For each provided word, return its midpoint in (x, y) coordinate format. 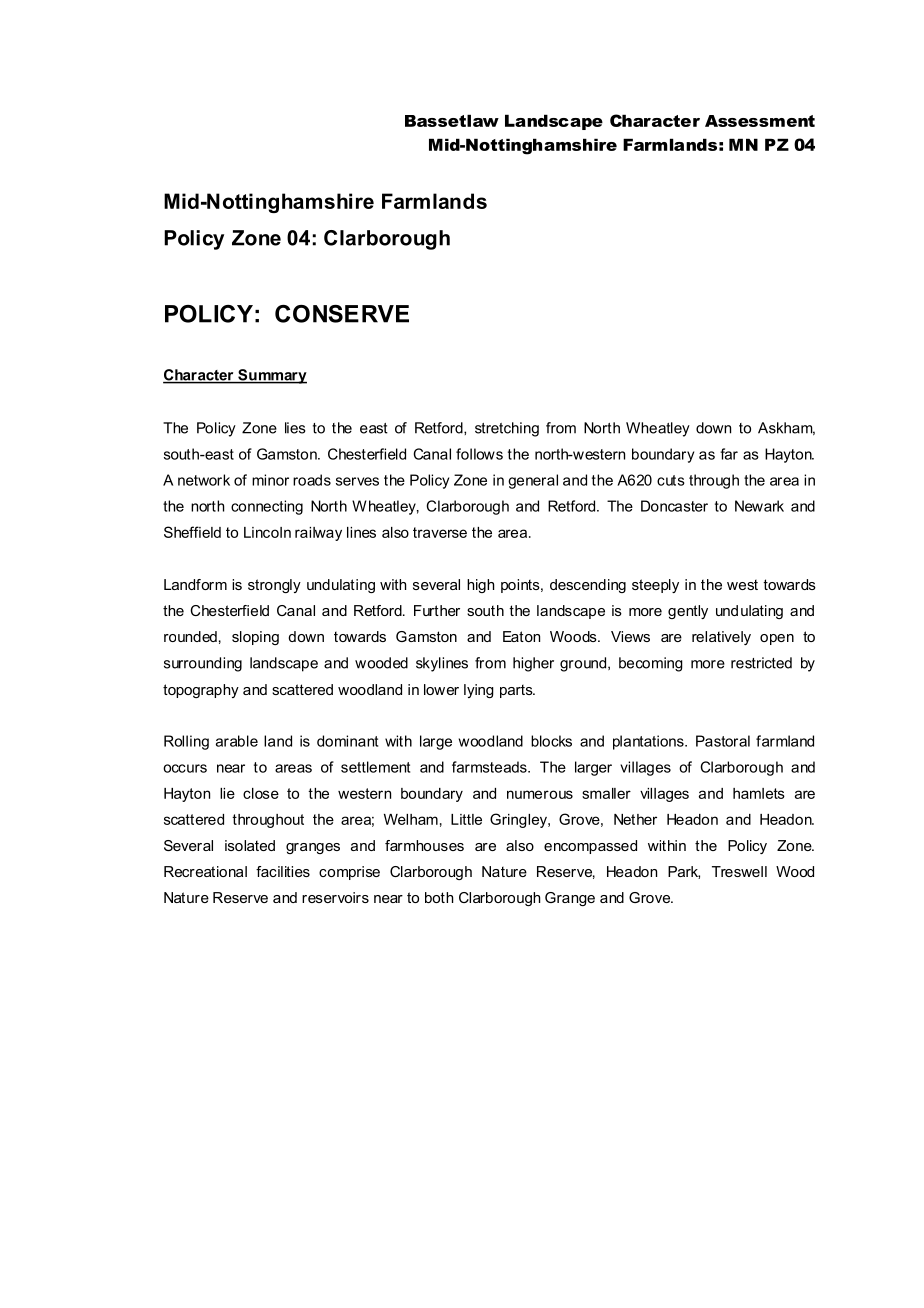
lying (479, 691)
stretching (507, 429)
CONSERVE (342, 314)
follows (479, 454)
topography (201, 691)
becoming (651, 664)
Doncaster (674, 506)
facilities (283, 871)
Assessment (760, 121)
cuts (671, 480)
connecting (267, 507)
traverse (440, 532)
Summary (271, 376)
